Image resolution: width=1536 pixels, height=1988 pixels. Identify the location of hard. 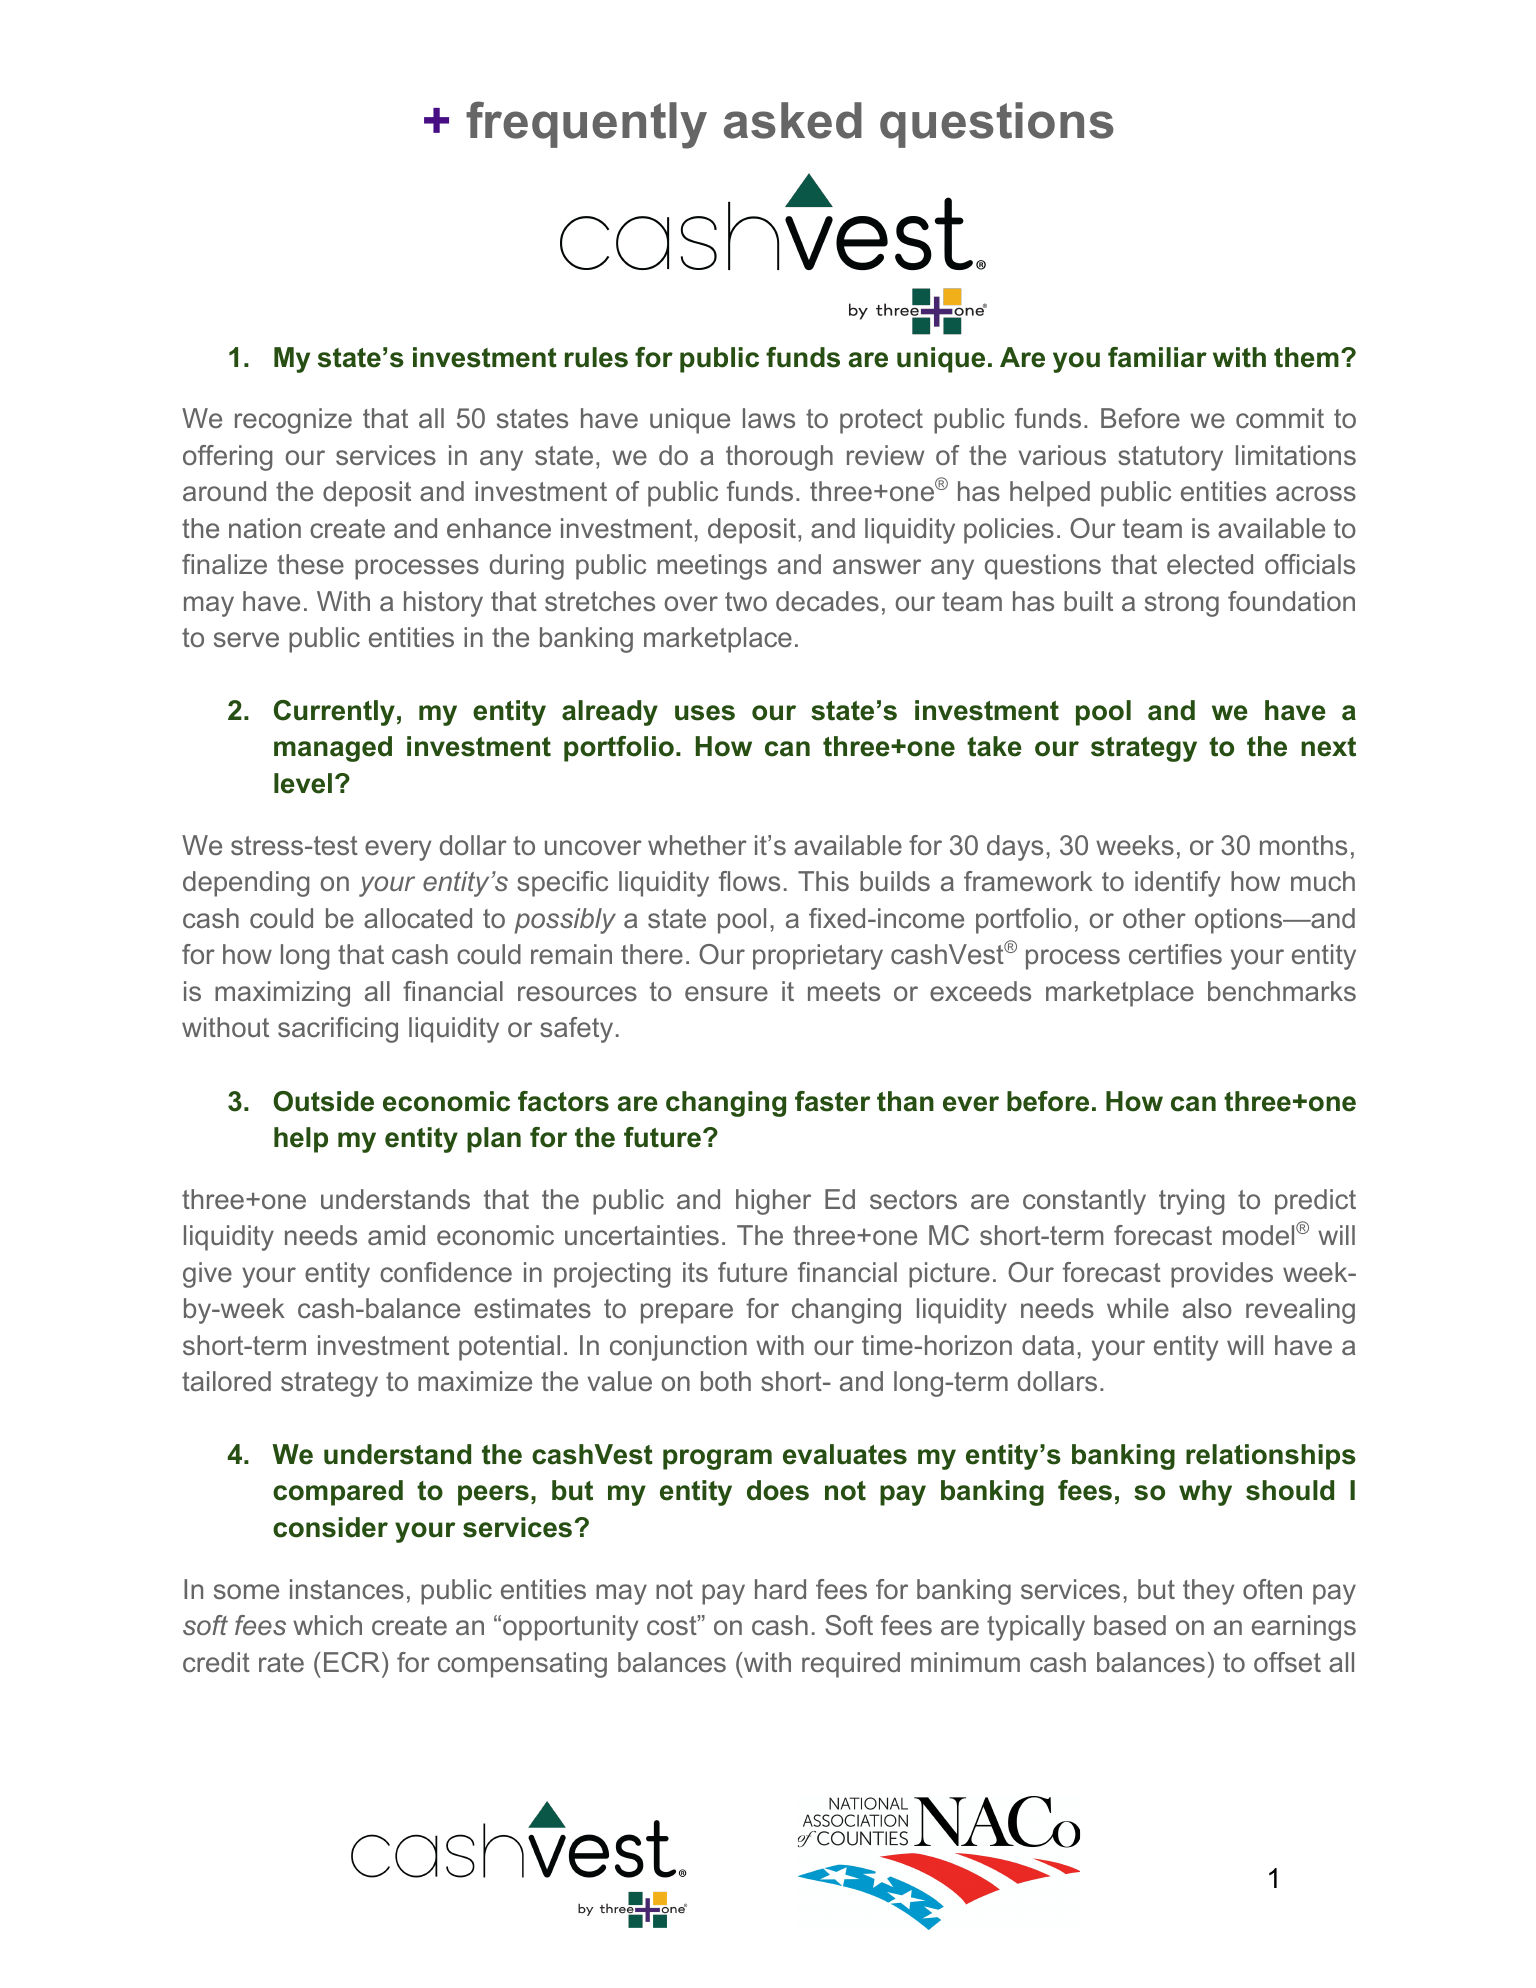
(780, 1589).
